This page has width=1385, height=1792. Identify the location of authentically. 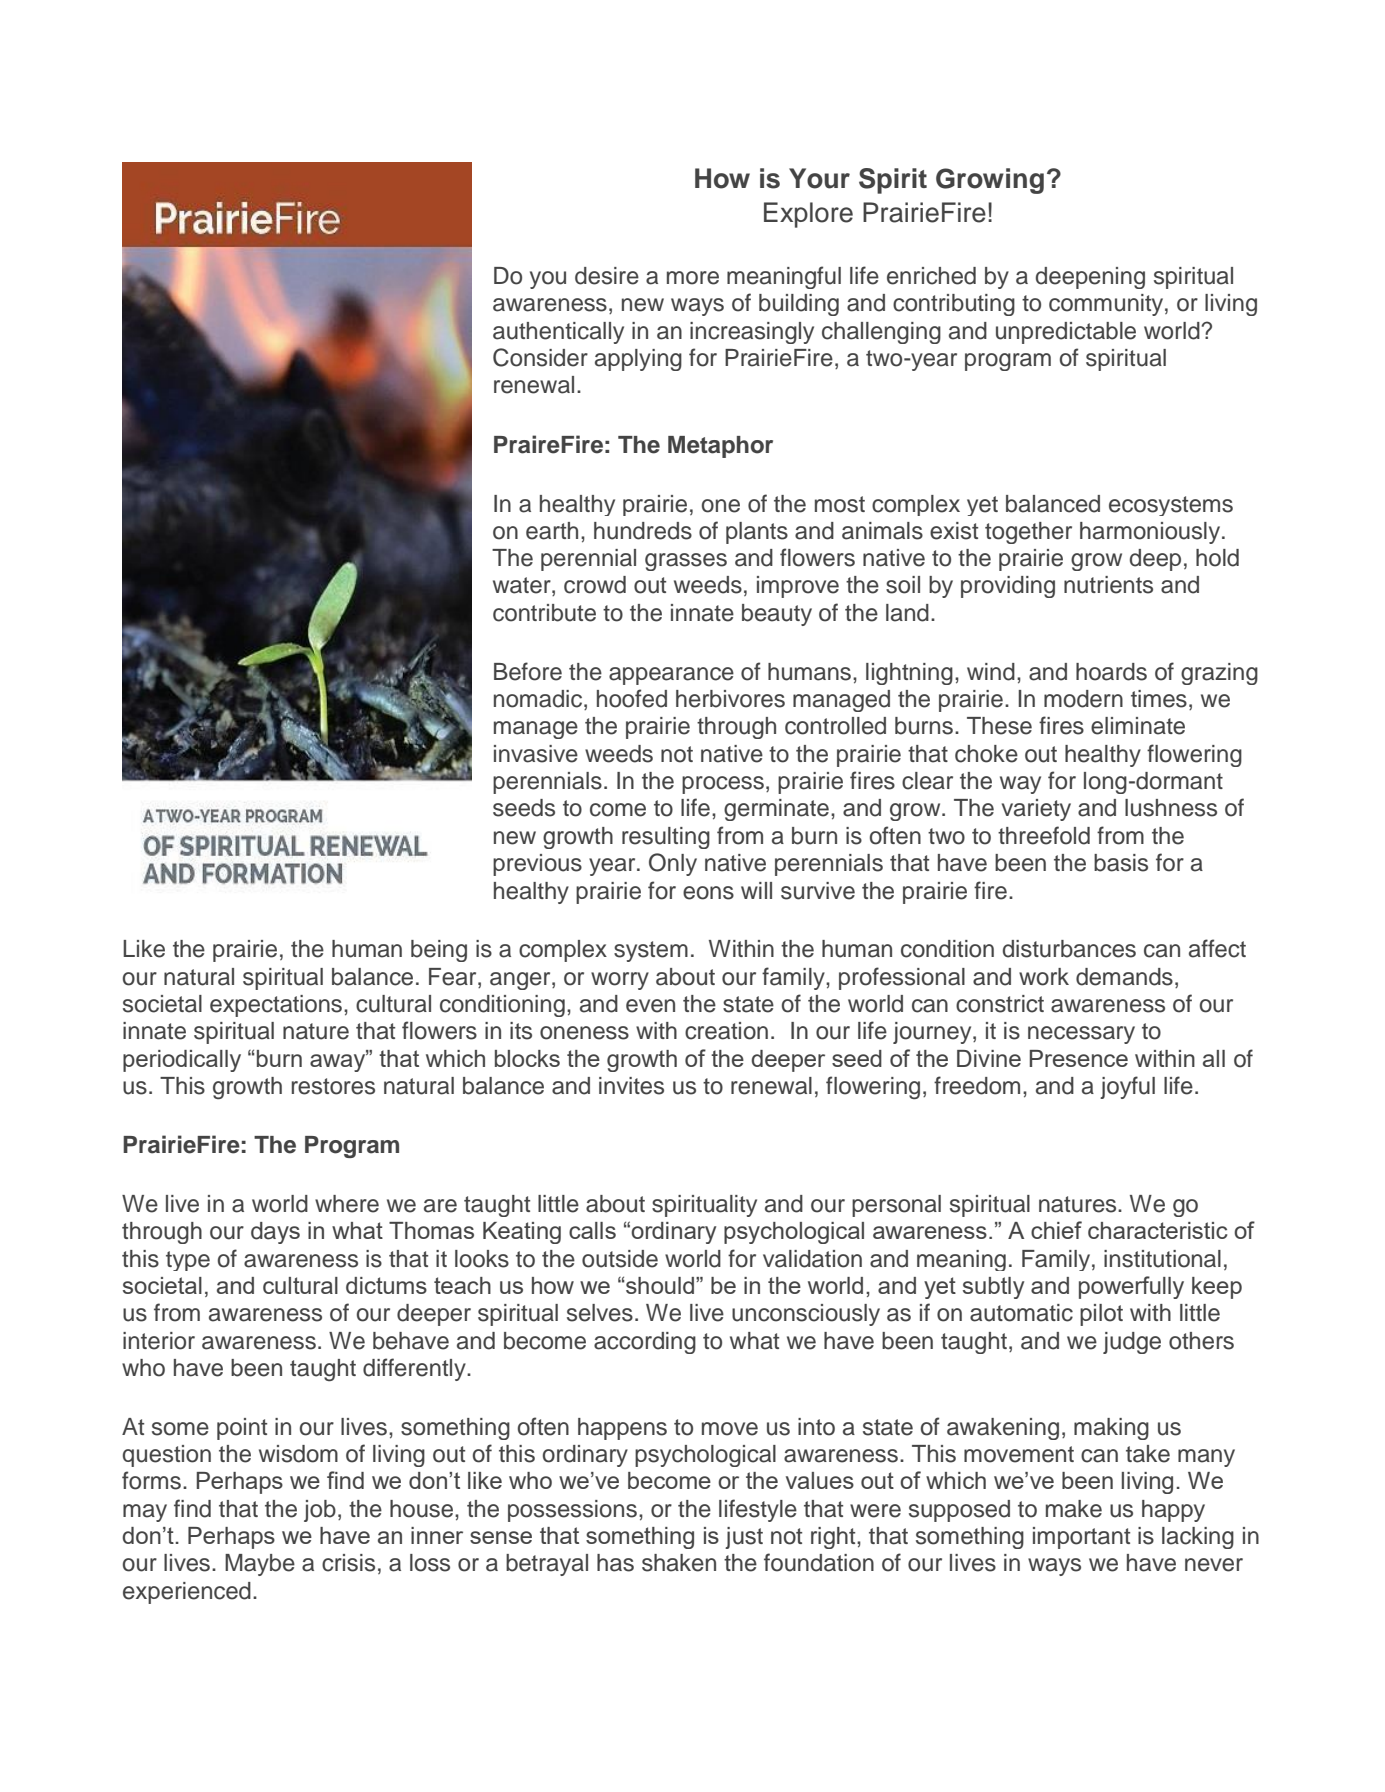
(558, 333).
